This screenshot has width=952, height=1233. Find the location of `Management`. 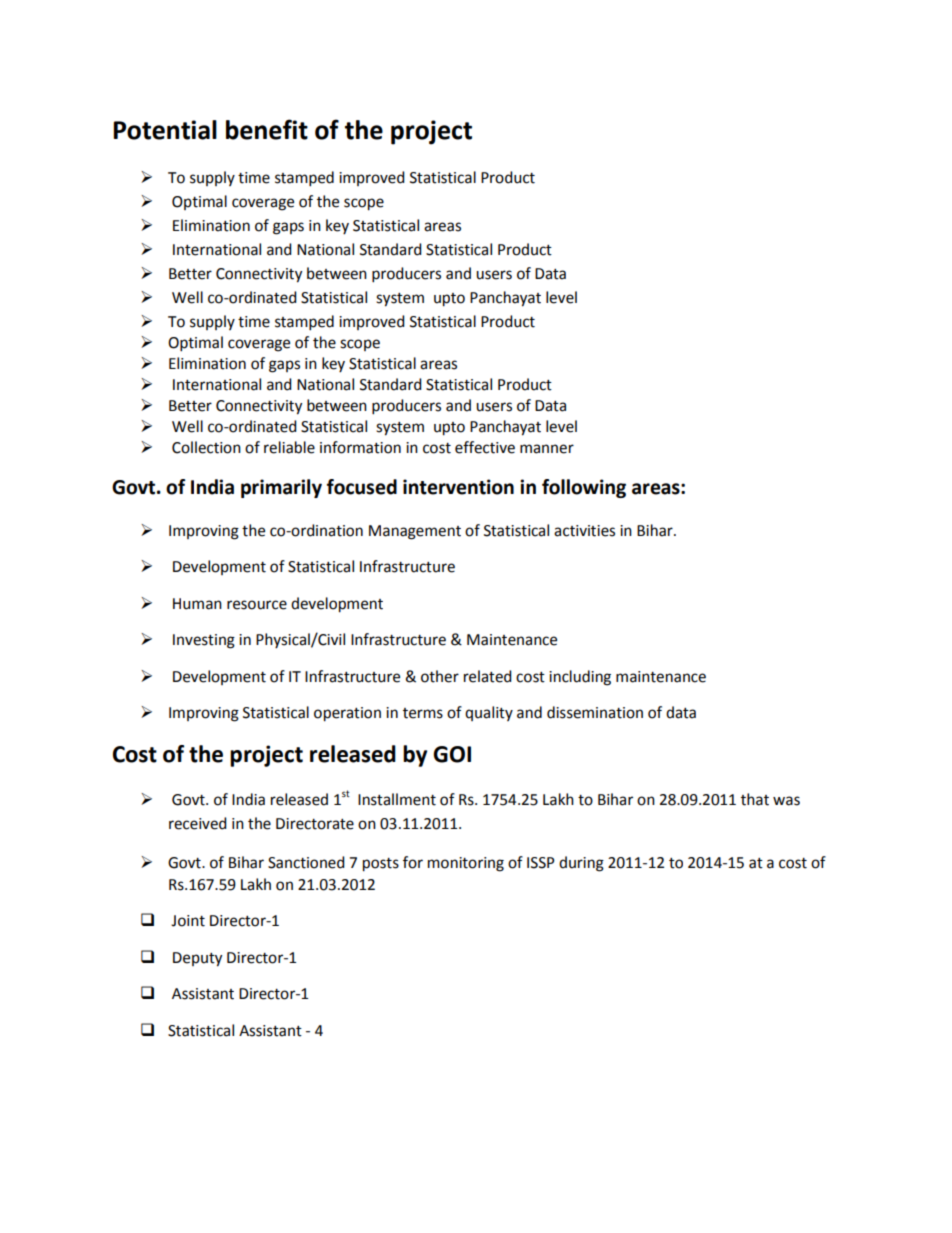

Management is located at coordinates (415, 532).
